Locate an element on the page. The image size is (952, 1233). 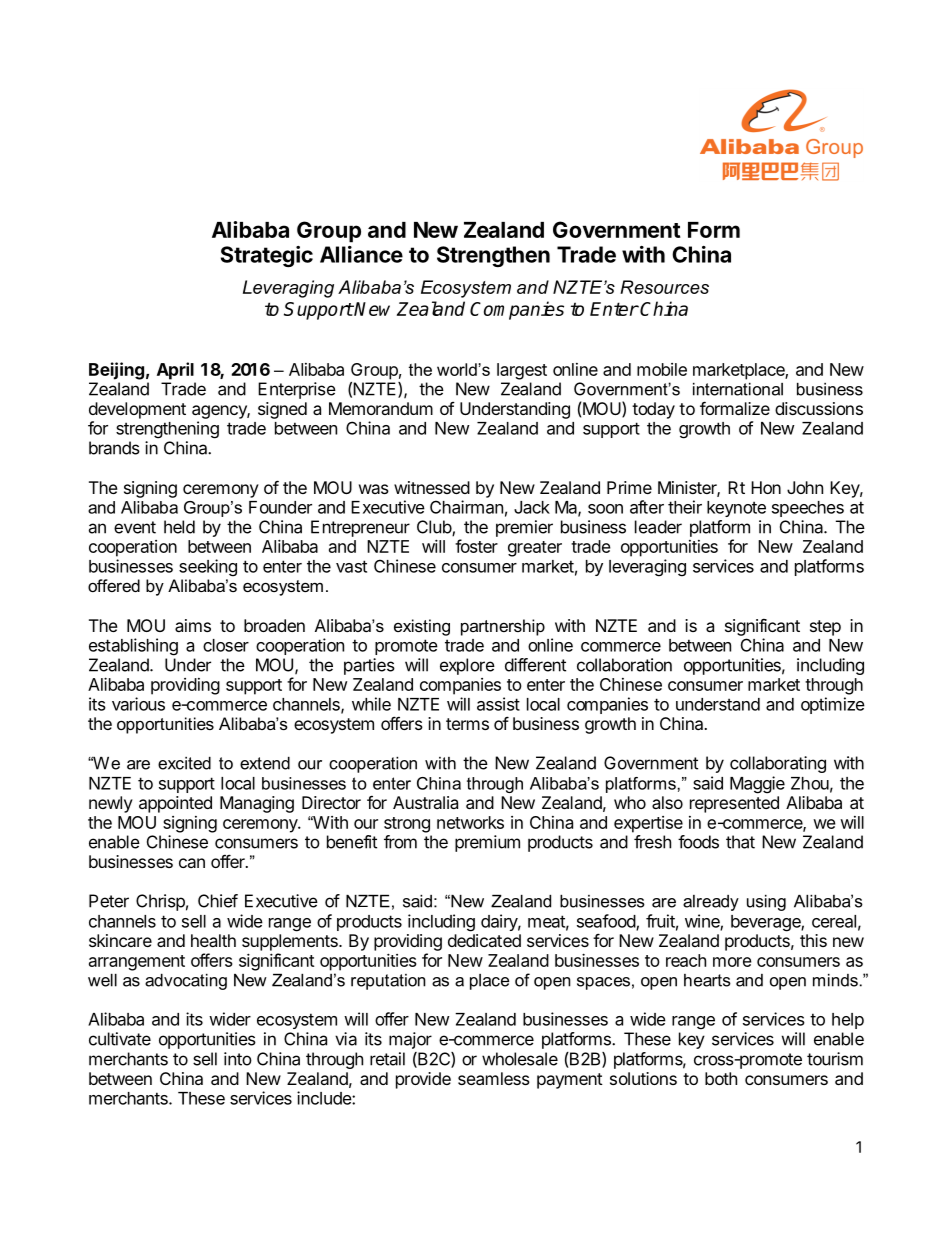
into is located at coordinates (238, 1059).
